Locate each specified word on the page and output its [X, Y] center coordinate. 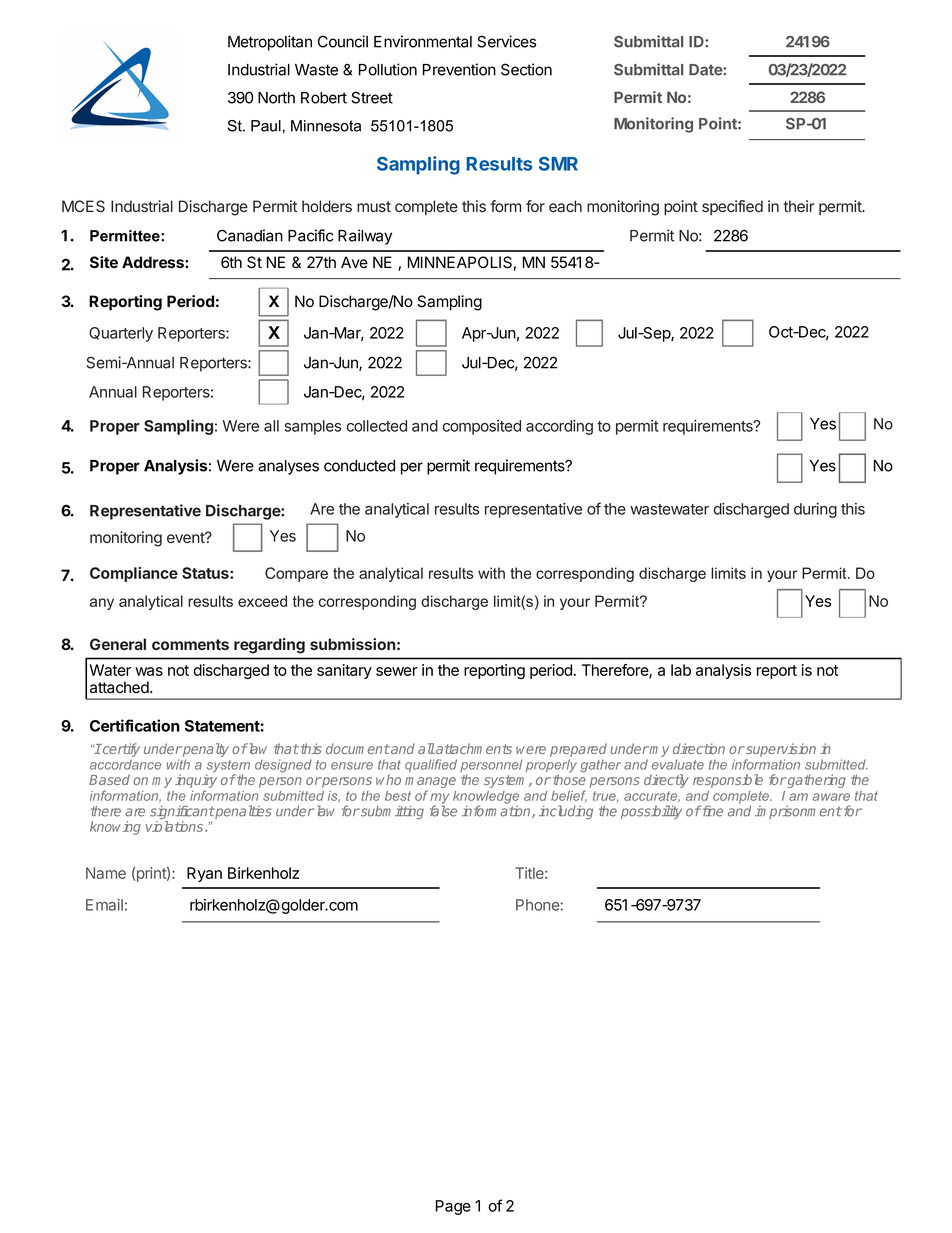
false [443, 811]
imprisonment [798, 812]
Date [706, 70]
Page [453, 1207]
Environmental [423, 41]
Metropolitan [270, 43]
